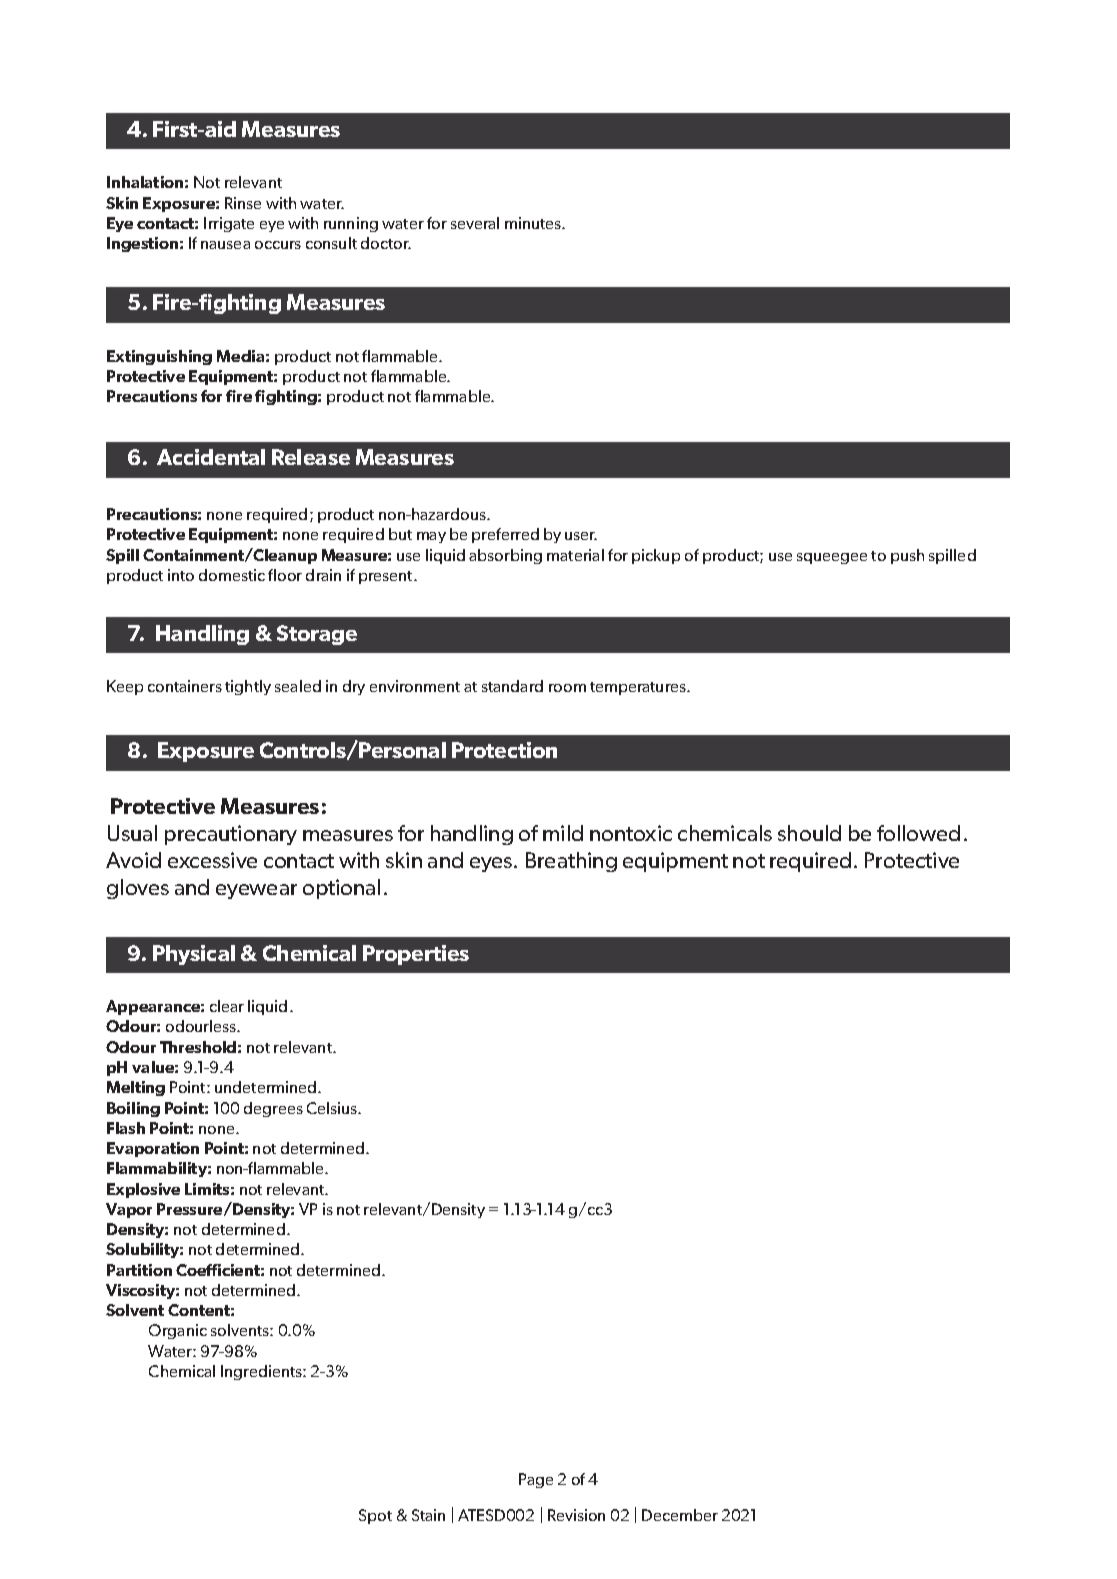 The height and width of the page is (1579, 1117). What do you see at coordinates (248, 687) in the page?
I see `tightly` at bounding box center [248, 687].
